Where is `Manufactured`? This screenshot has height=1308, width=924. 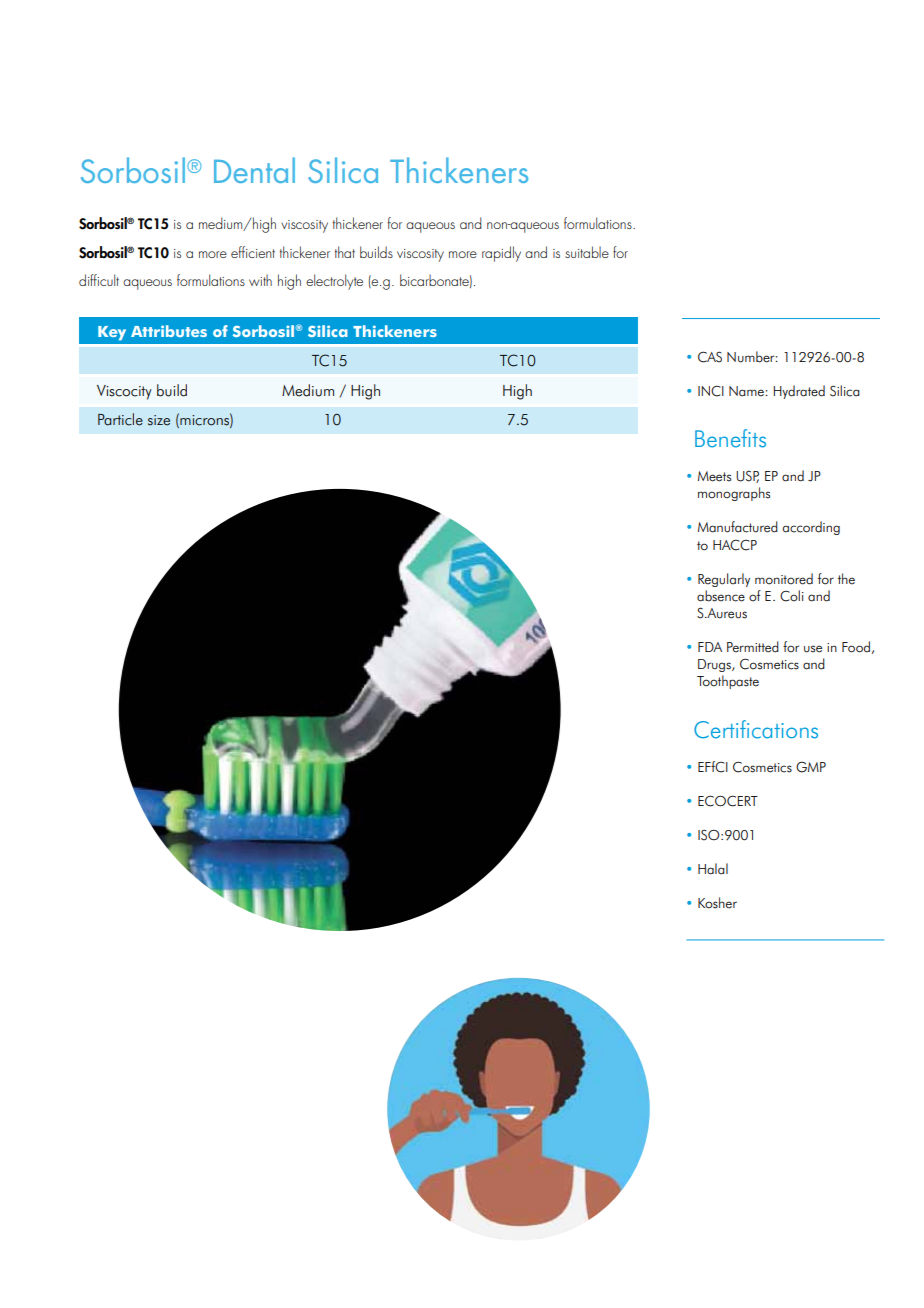
Manufactured is located at coordinates (738, 527).
